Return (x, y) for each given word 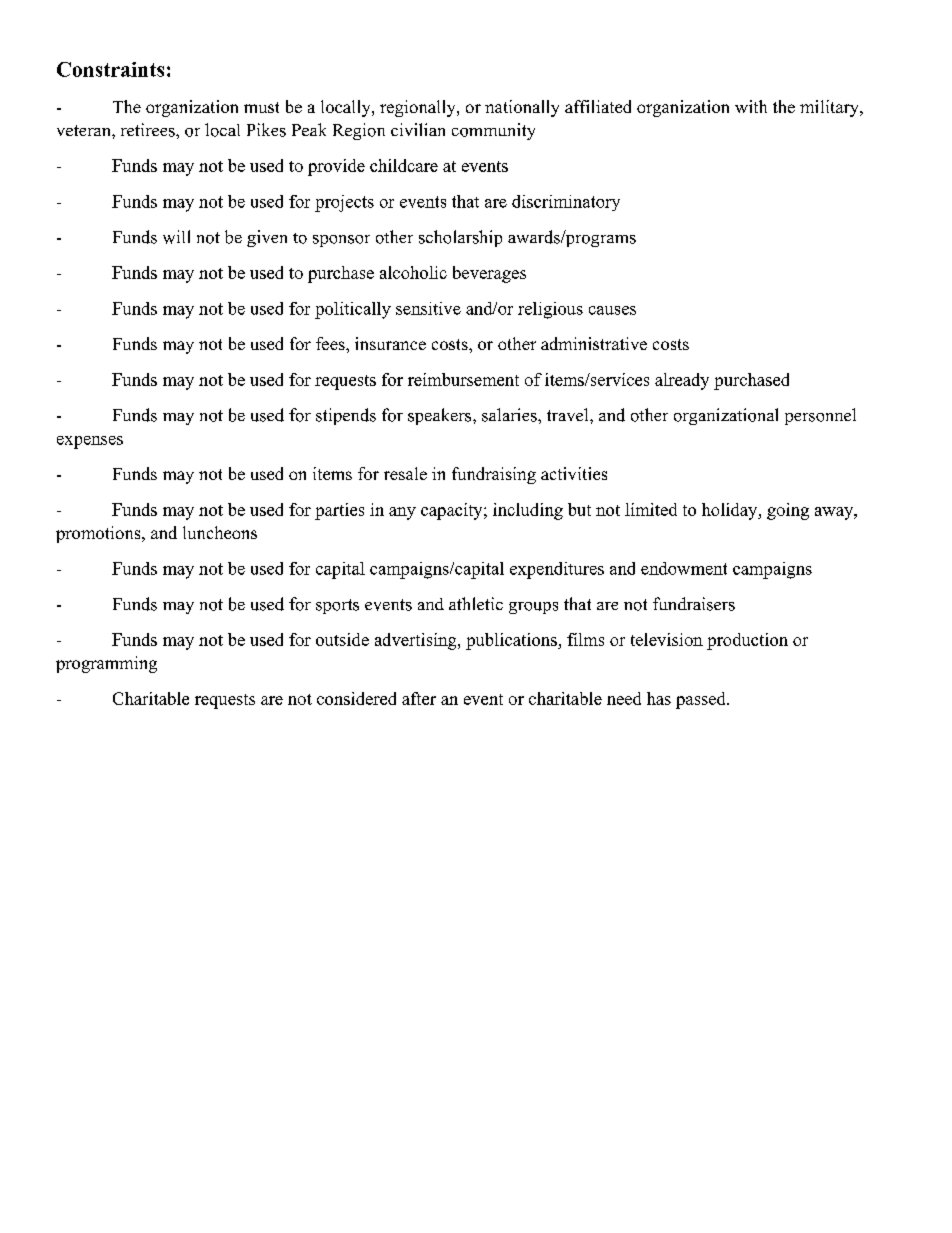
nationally (522, 108)
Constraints (110, 69)
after (419, 698)
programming (106, 664)
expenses (90, 442)
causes (612, 310)
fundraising (494, 475)
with (751, 106)
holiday (731, 511)
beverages (489, 274)
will (176, 237)
